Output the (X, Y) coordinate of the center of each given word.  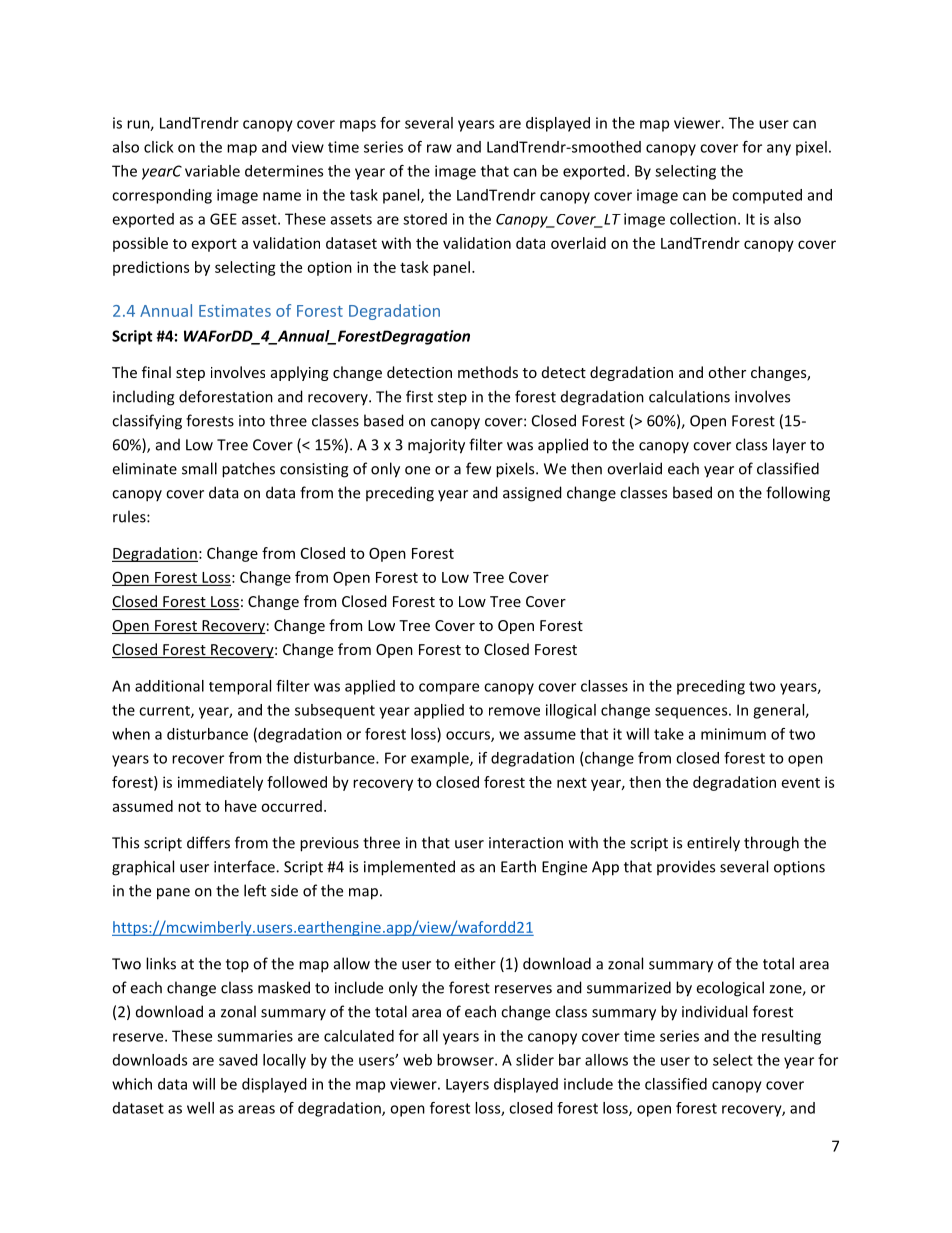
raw (439, 148)
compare (449, 689)
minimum (733, 734)
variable (212, 171)
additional (169, 686)
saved (238, 1060)
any (779, 150)
